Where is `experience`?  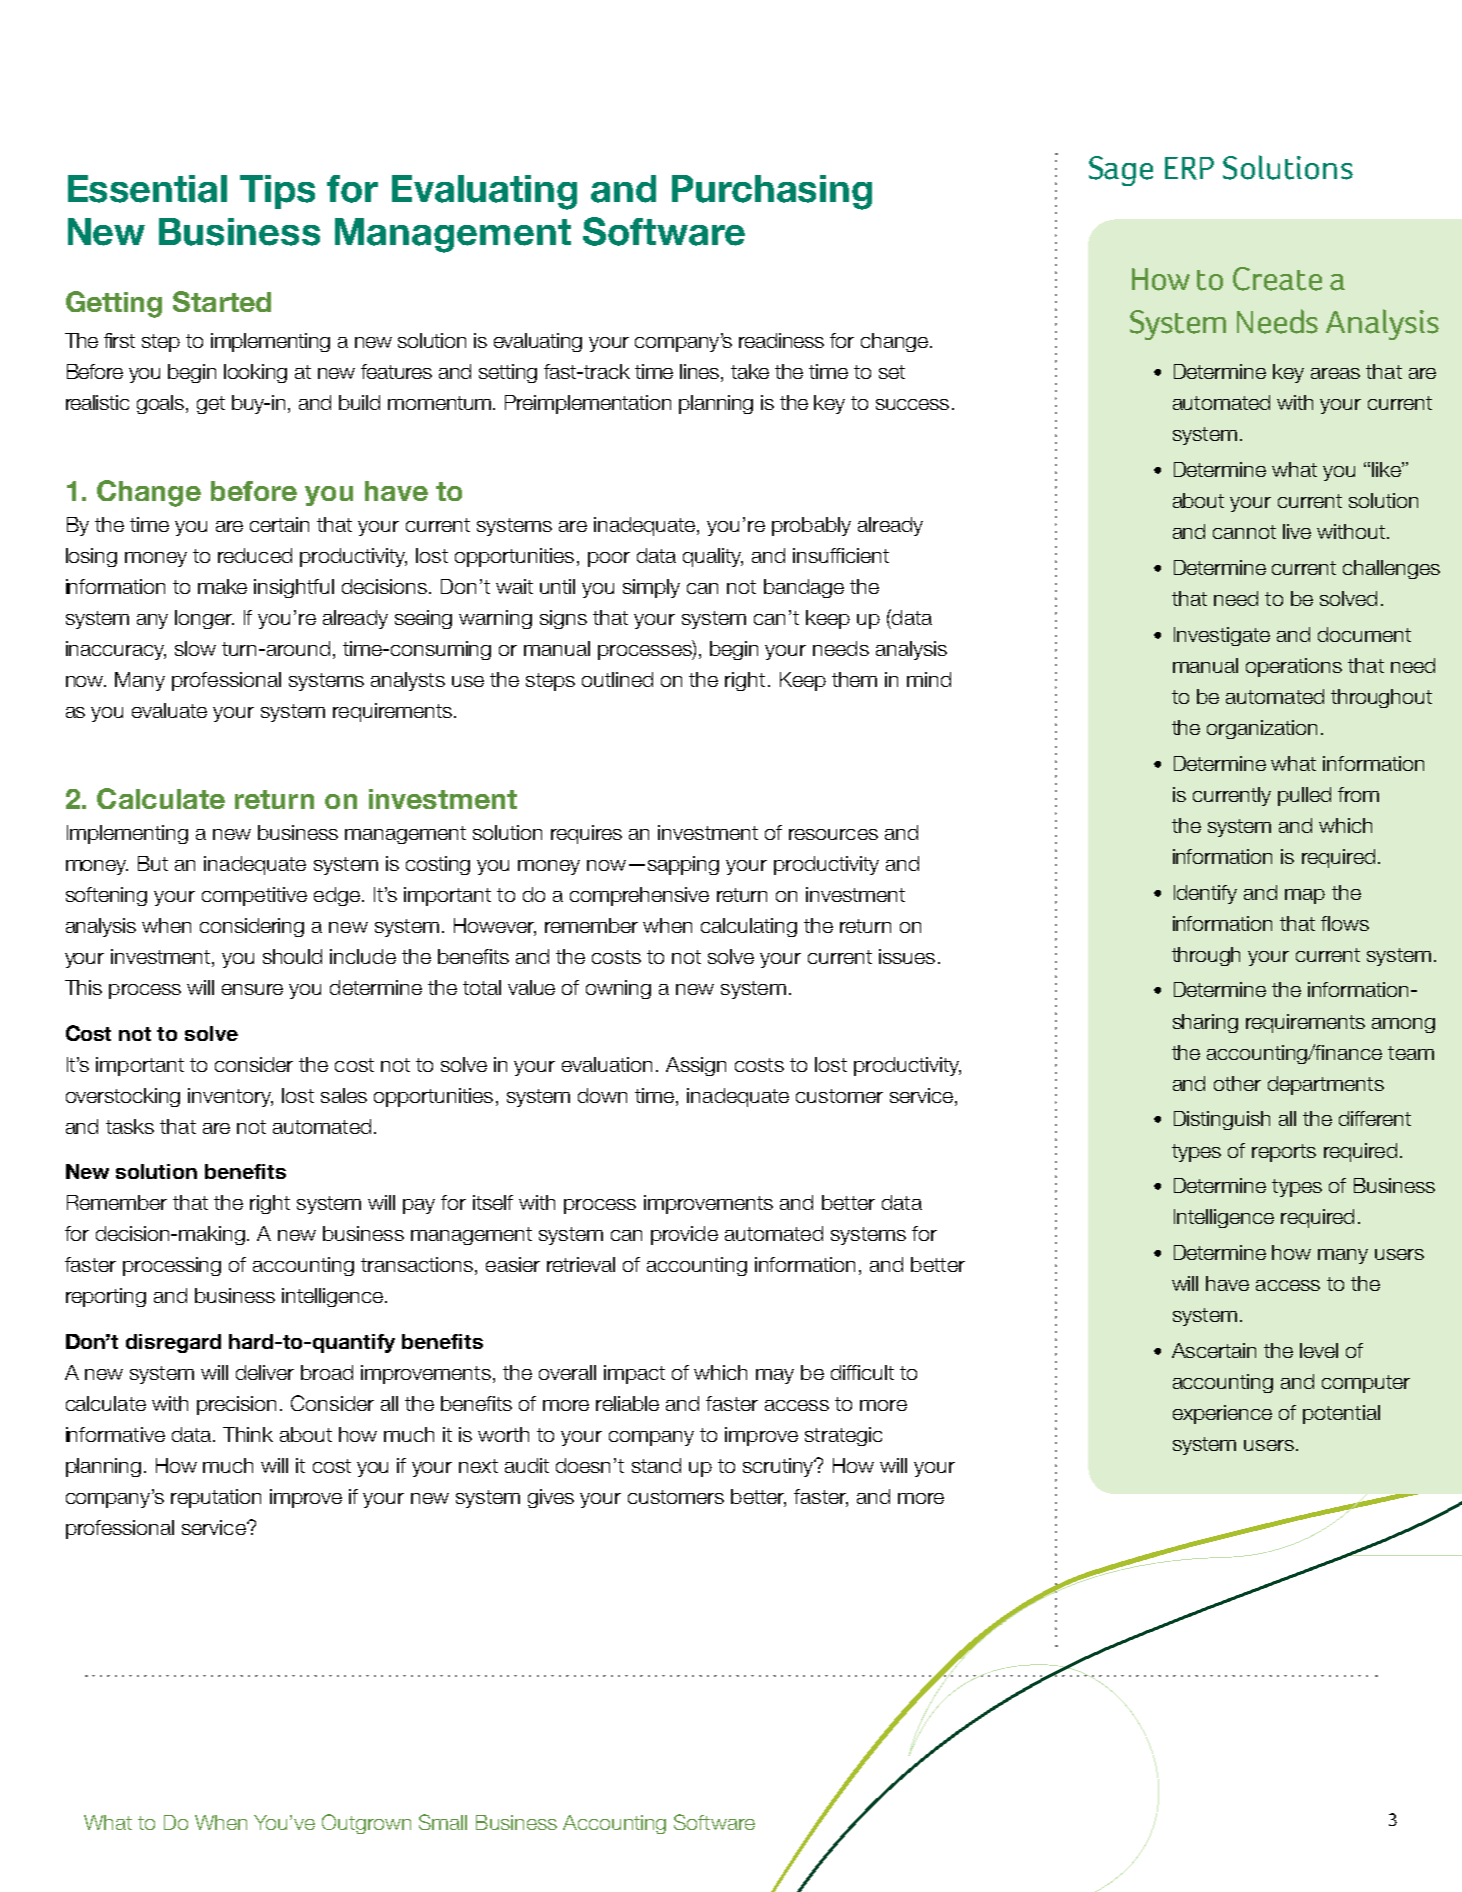 experience is located at coordinates (1222, 1414).
